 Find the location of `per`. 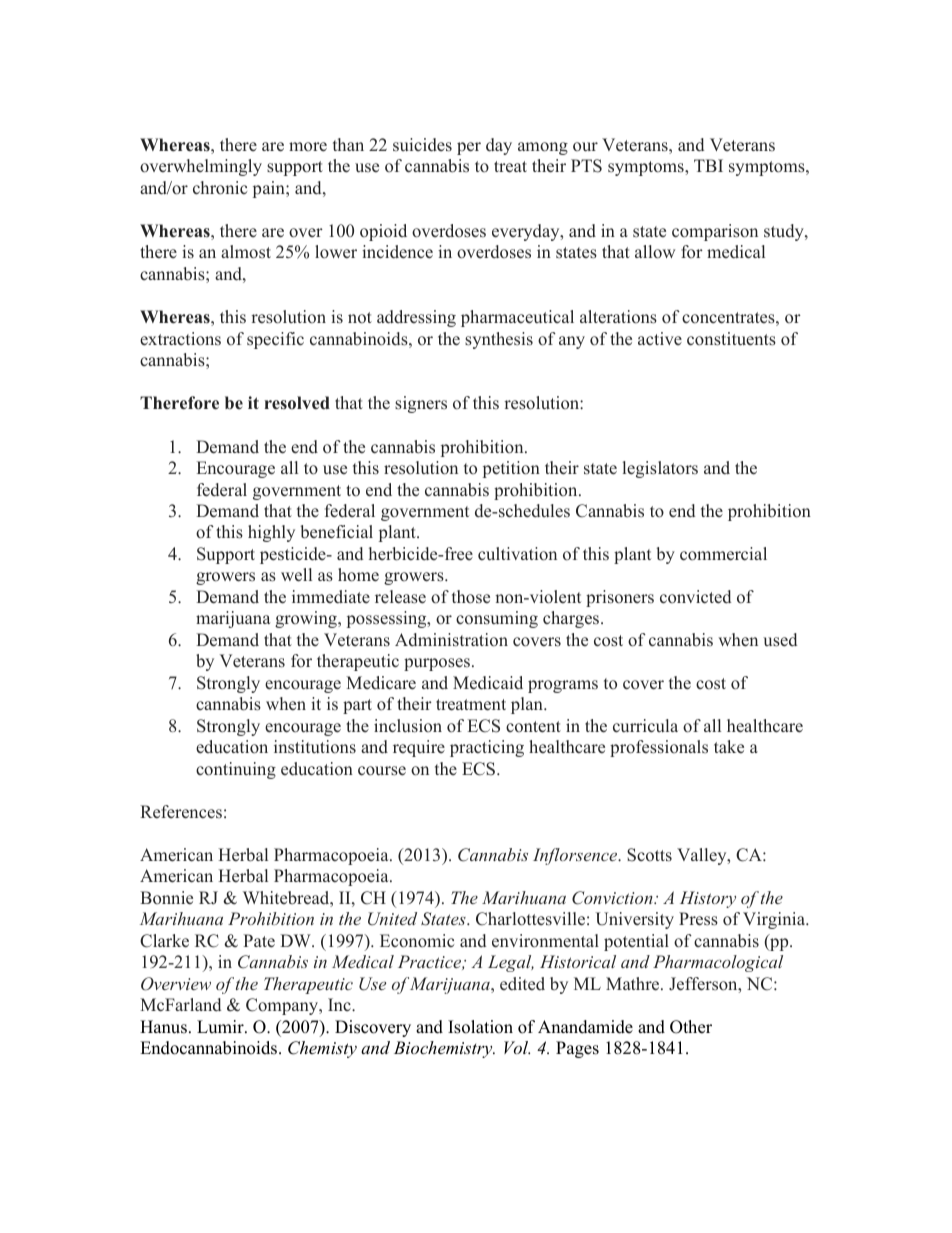

per is located at coordinates (469, 148).
